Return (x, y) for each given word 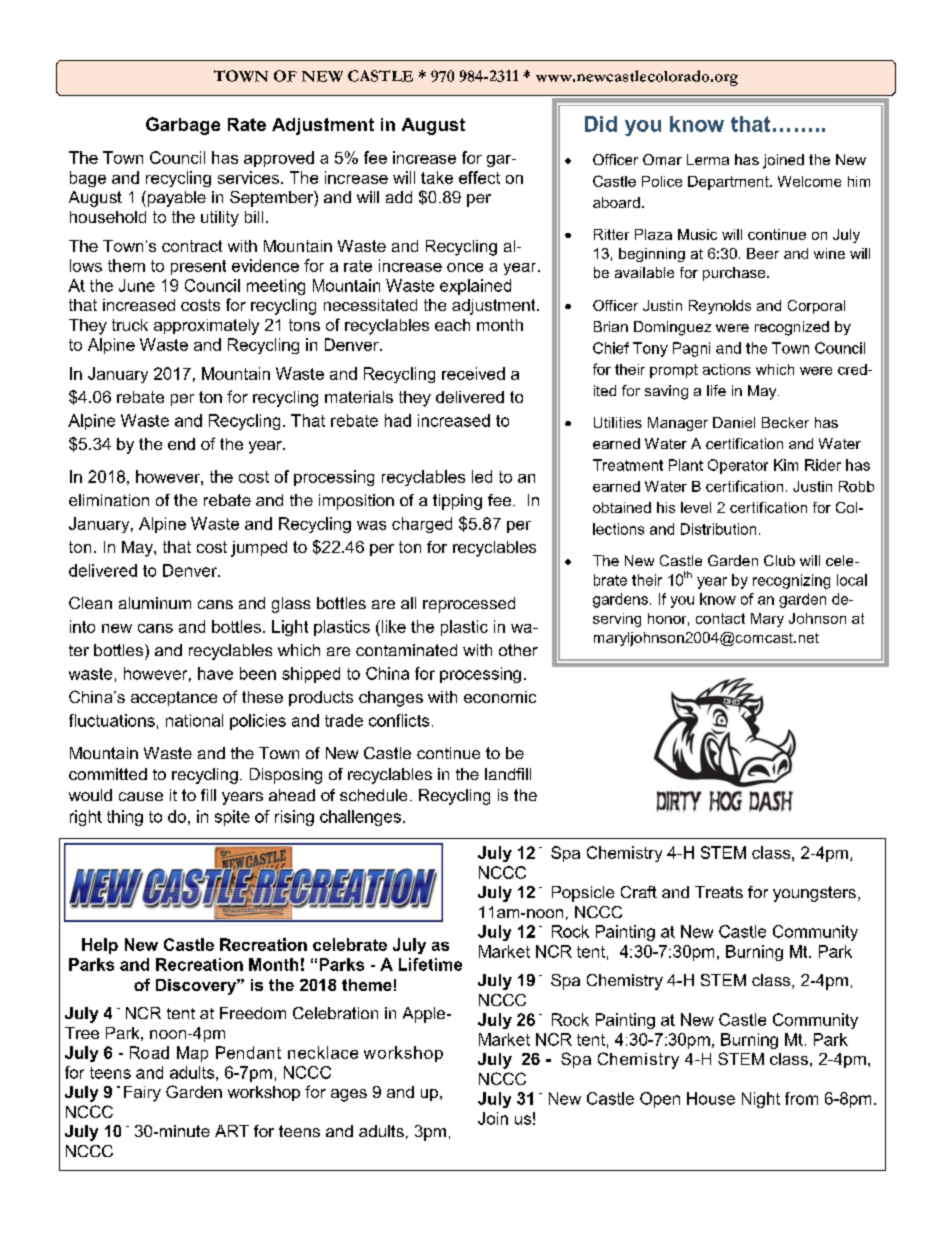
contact (720, 618)
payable (175, 199)
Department (729, 183)
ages (349, 1095)
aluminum (155, 603)
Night (761, 1100)
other (518, 650)
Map (192, 1054)
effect (479, 177)
